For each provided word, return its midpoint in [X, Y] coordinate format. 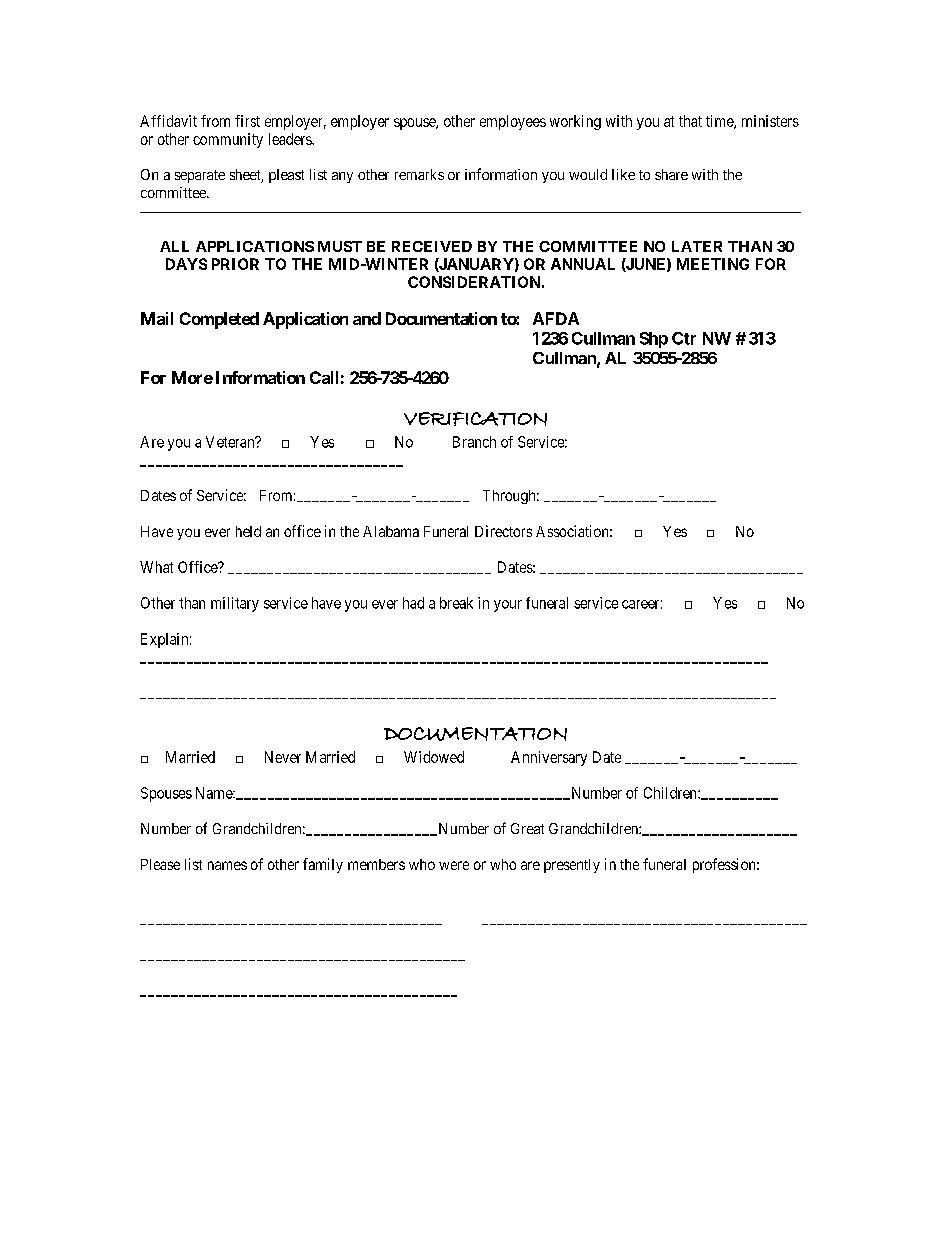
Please [160, 864]
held [248, 531]
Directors [503, 531]
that [690, 121]
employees [513, 122]
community [228, 140]
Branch [474, 442]
